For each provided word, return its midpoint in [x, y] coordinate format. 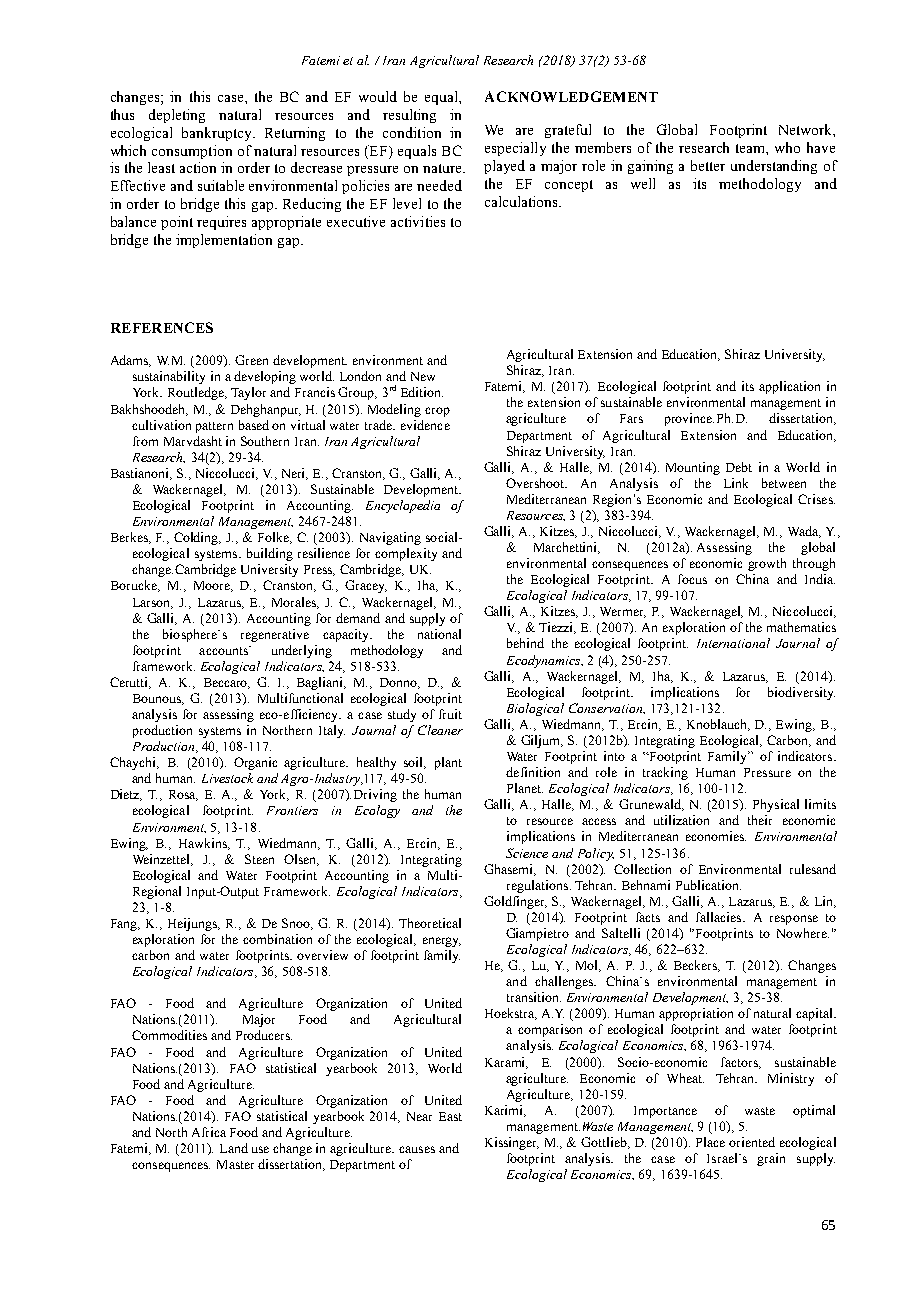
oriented [752, 1142]
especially [515, 149]
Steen [259, 859]
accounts [224, 650]
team [752, 149]
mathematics [801, 627]
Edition [422, 392]
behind [525, 643]
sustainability [169, 377]
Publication [708, 885]
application [789, 387]
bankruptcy [218, 134]
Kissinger [512, 1143]
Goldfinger [515, 902]
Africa [209, 1132]
